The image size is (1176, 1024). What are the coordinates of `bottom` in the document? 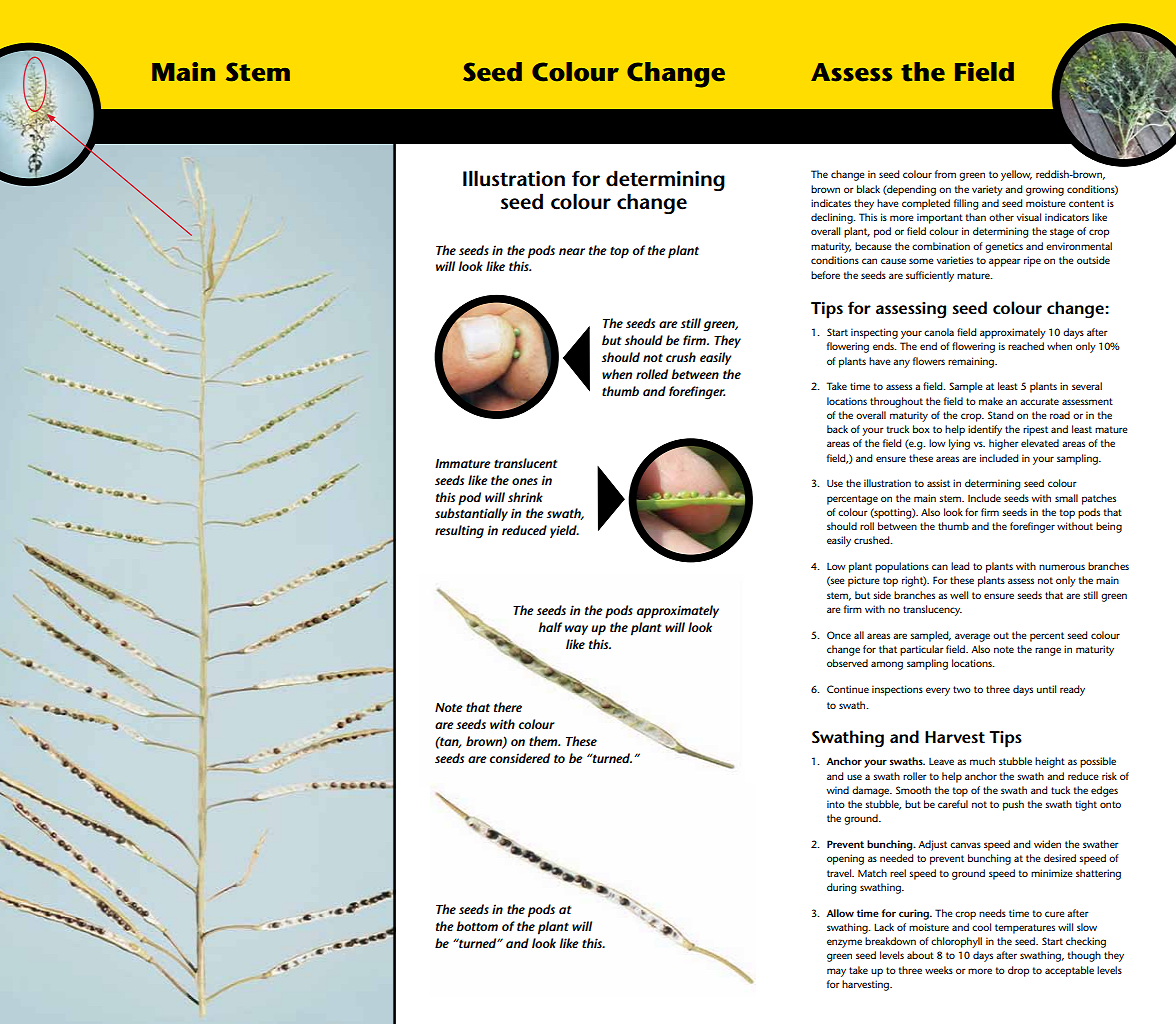 It's located at (477, 926).
